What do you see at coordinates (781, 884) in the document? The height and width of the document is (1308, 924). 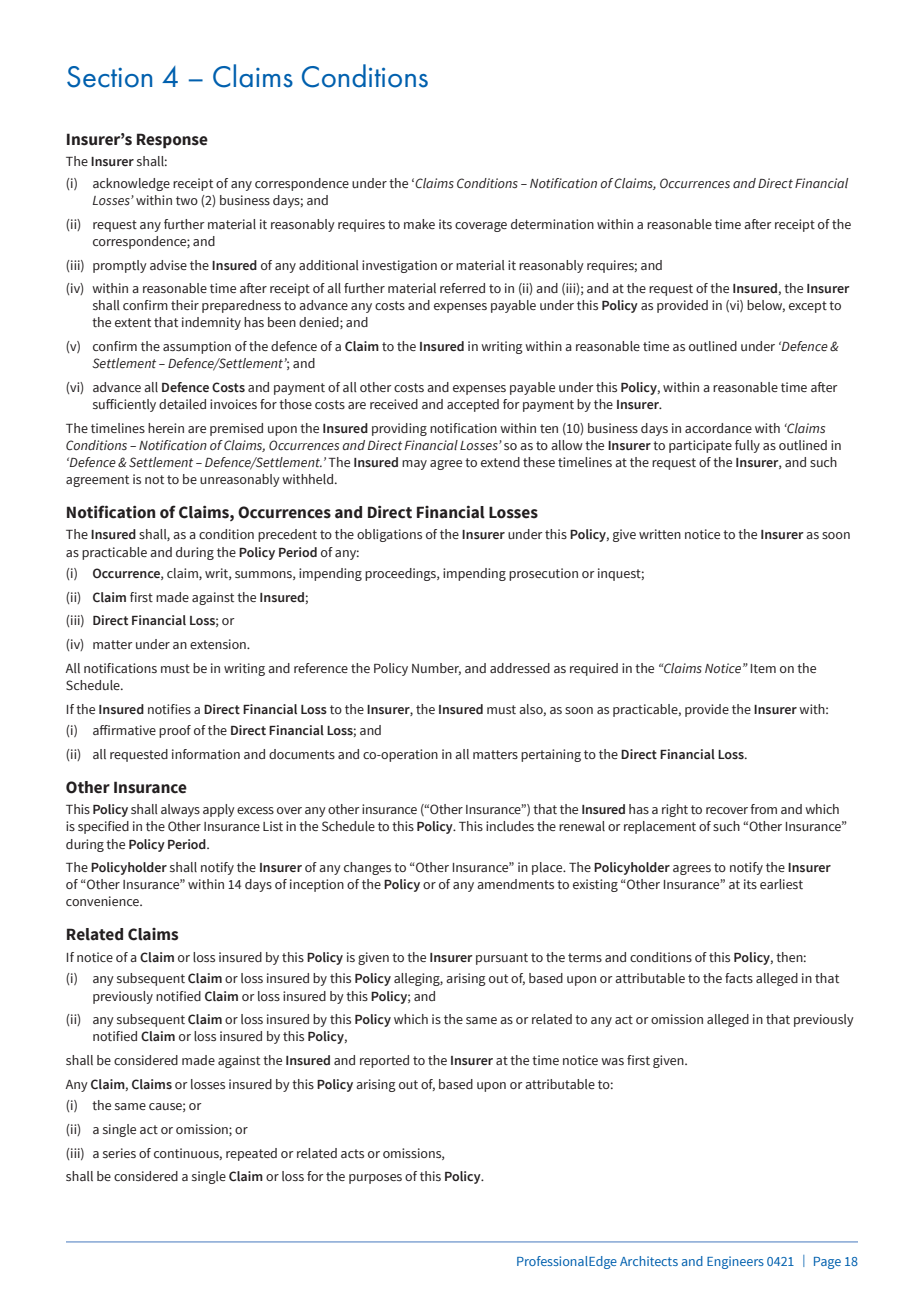 I see `earliest` at bounding box center [781, 884].
